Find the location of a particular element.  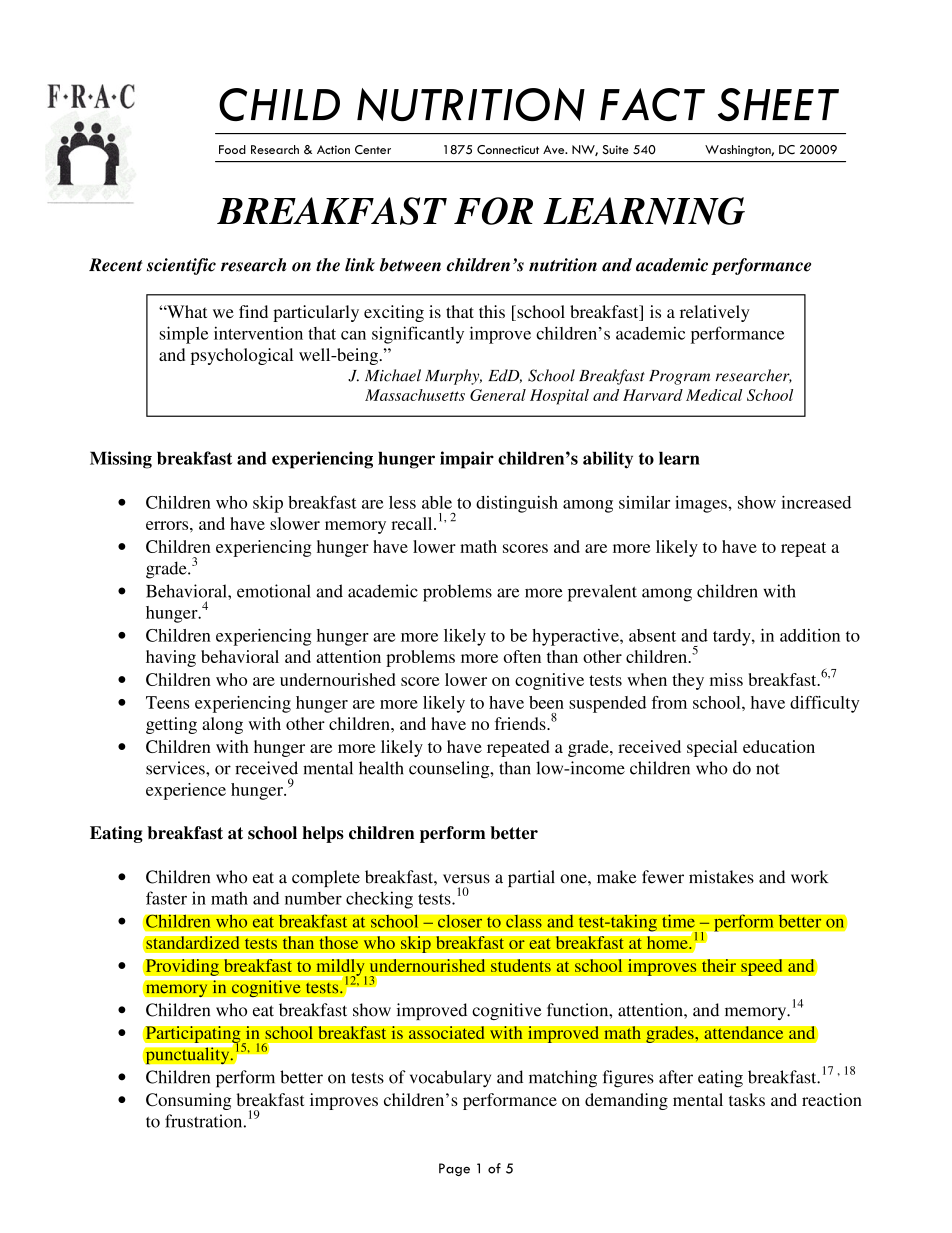

impair is located at coordinates (467, 460).
